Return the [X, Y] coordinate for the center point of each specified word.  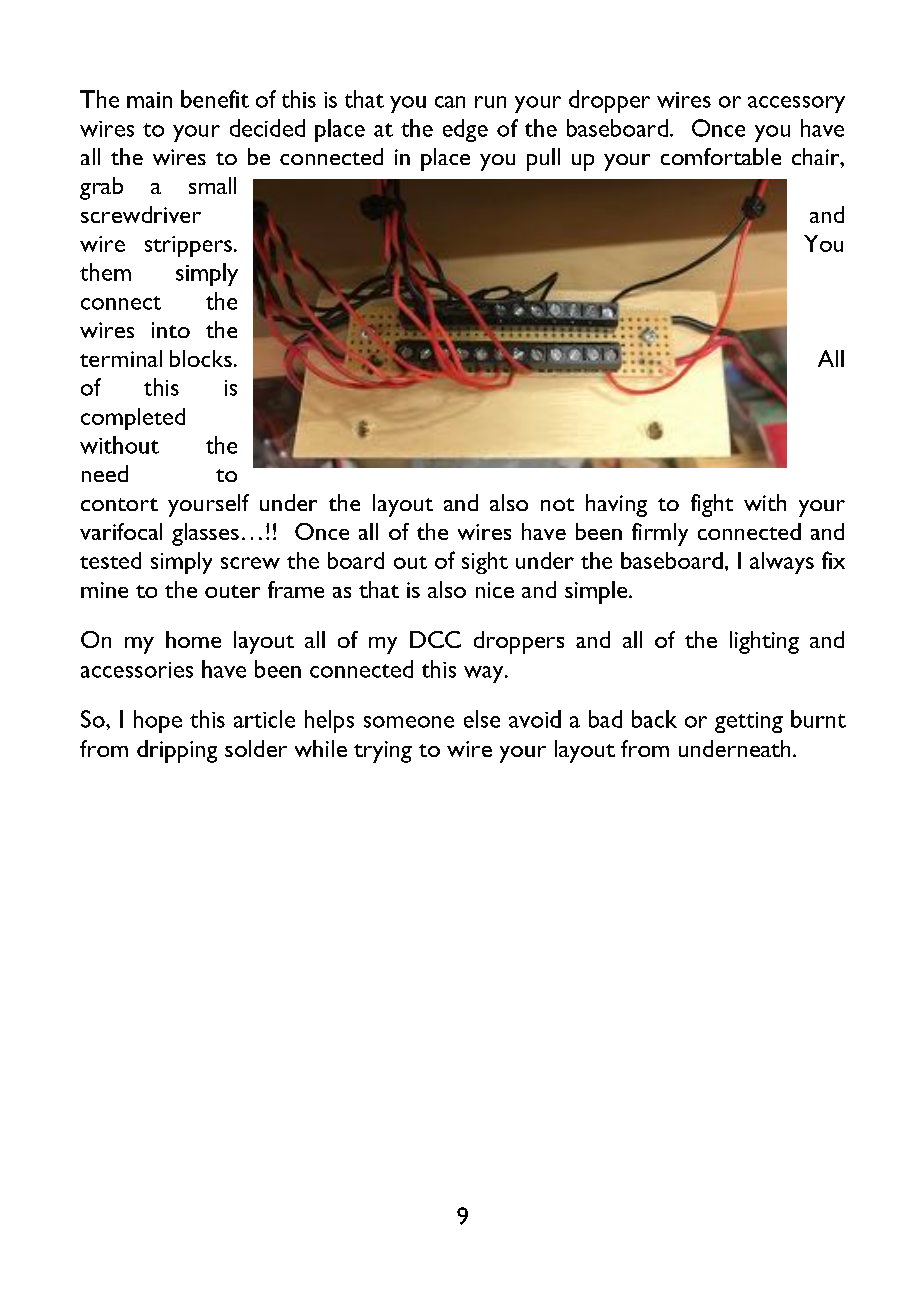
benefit [215, 99]
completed [133, 419]
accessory [796, 104]
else [482, 719]
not [557, 504]
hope [158, 721]
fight [712, 505]
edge [465, 130]
